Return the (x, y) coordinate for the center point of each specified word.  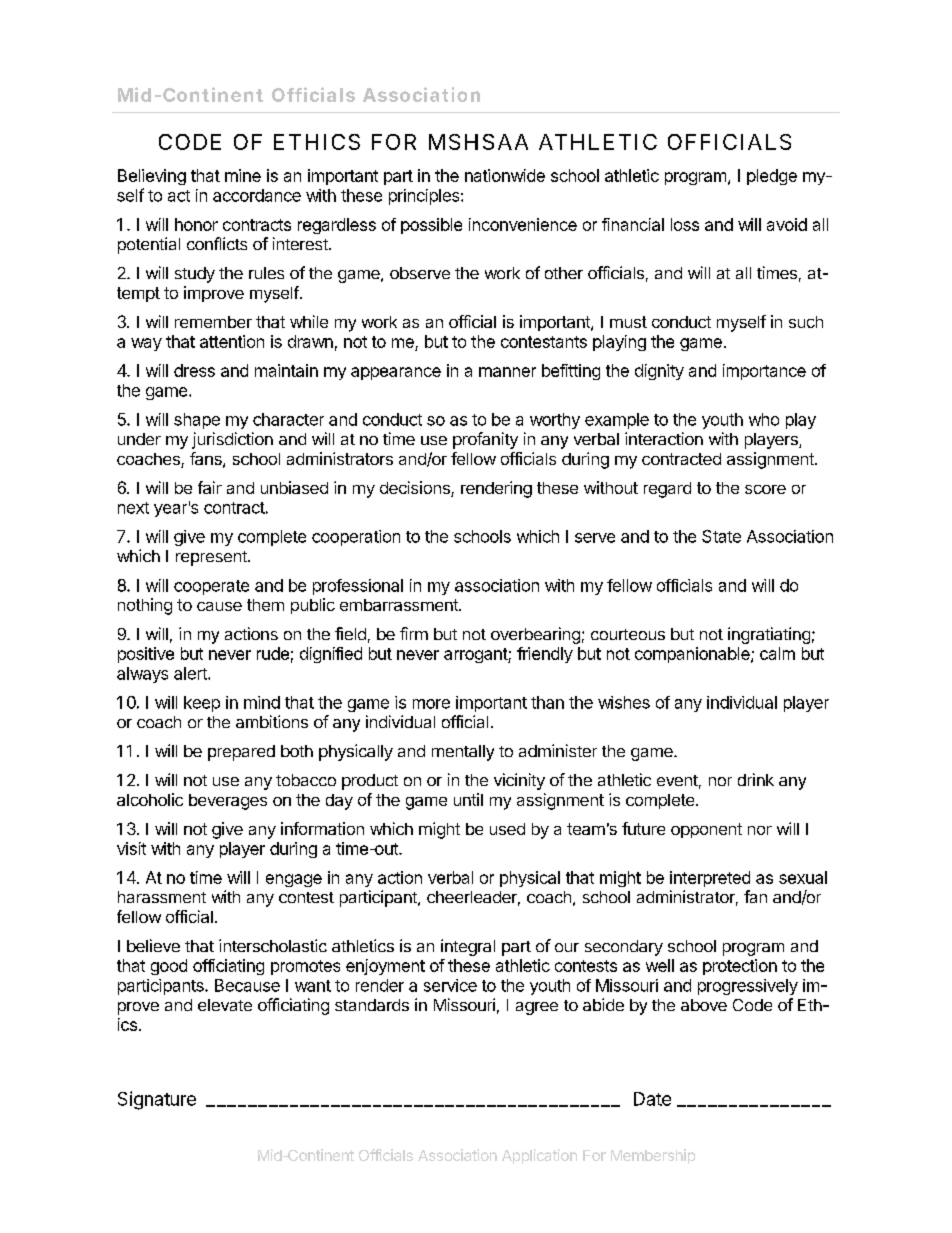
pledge (772, 177)
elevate (225, 1005)
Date (652, 1099)
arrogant (476, 655)
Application (539, 1156)
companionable (693, 655)
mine (243, 175)
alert (191, 673)
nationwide (505, 175)
